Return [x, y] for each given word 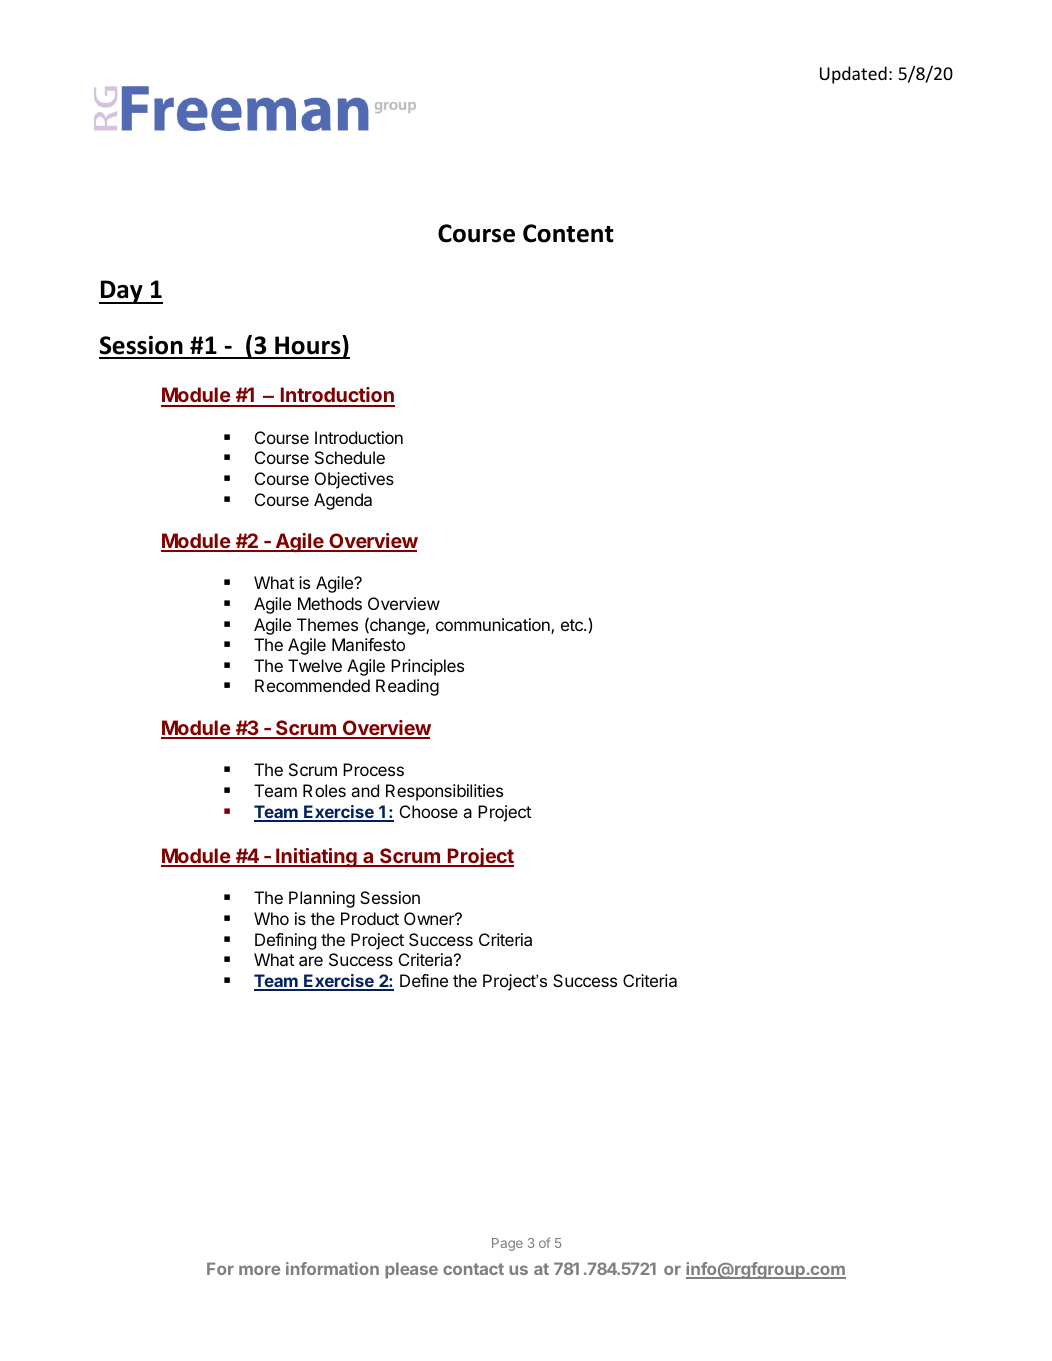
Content [568, 233]
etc [573, 625]
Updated [853, 75]
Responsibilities [444, 792]
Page [507, 1244]
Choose [429, 811]
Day [122, 292]
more [259, 1270]
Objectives [354, 480]
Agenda [343, 501]
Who [271, 918]
